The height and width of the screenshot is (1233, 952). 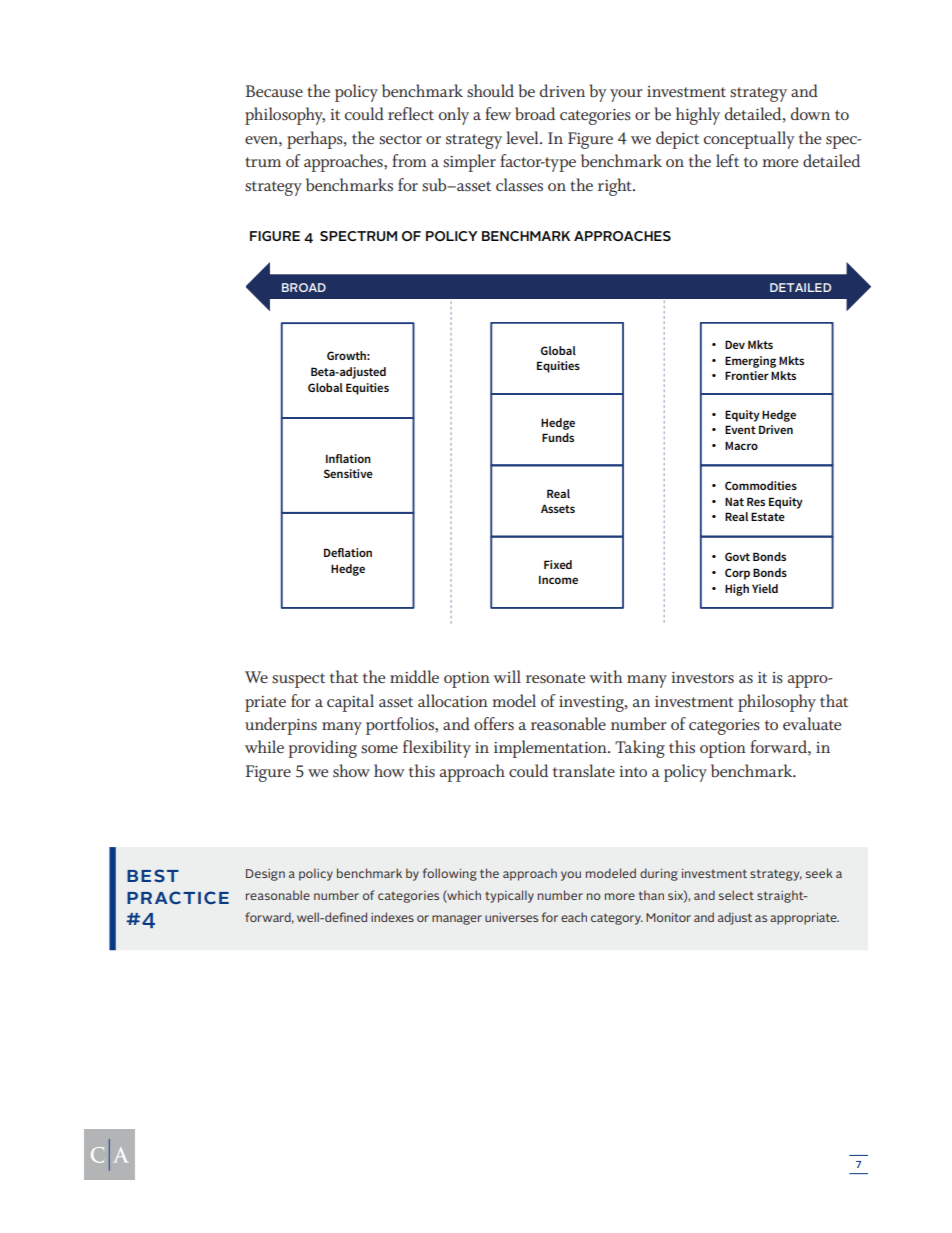 I want to click on Estate, so click(x=768, y=516).
